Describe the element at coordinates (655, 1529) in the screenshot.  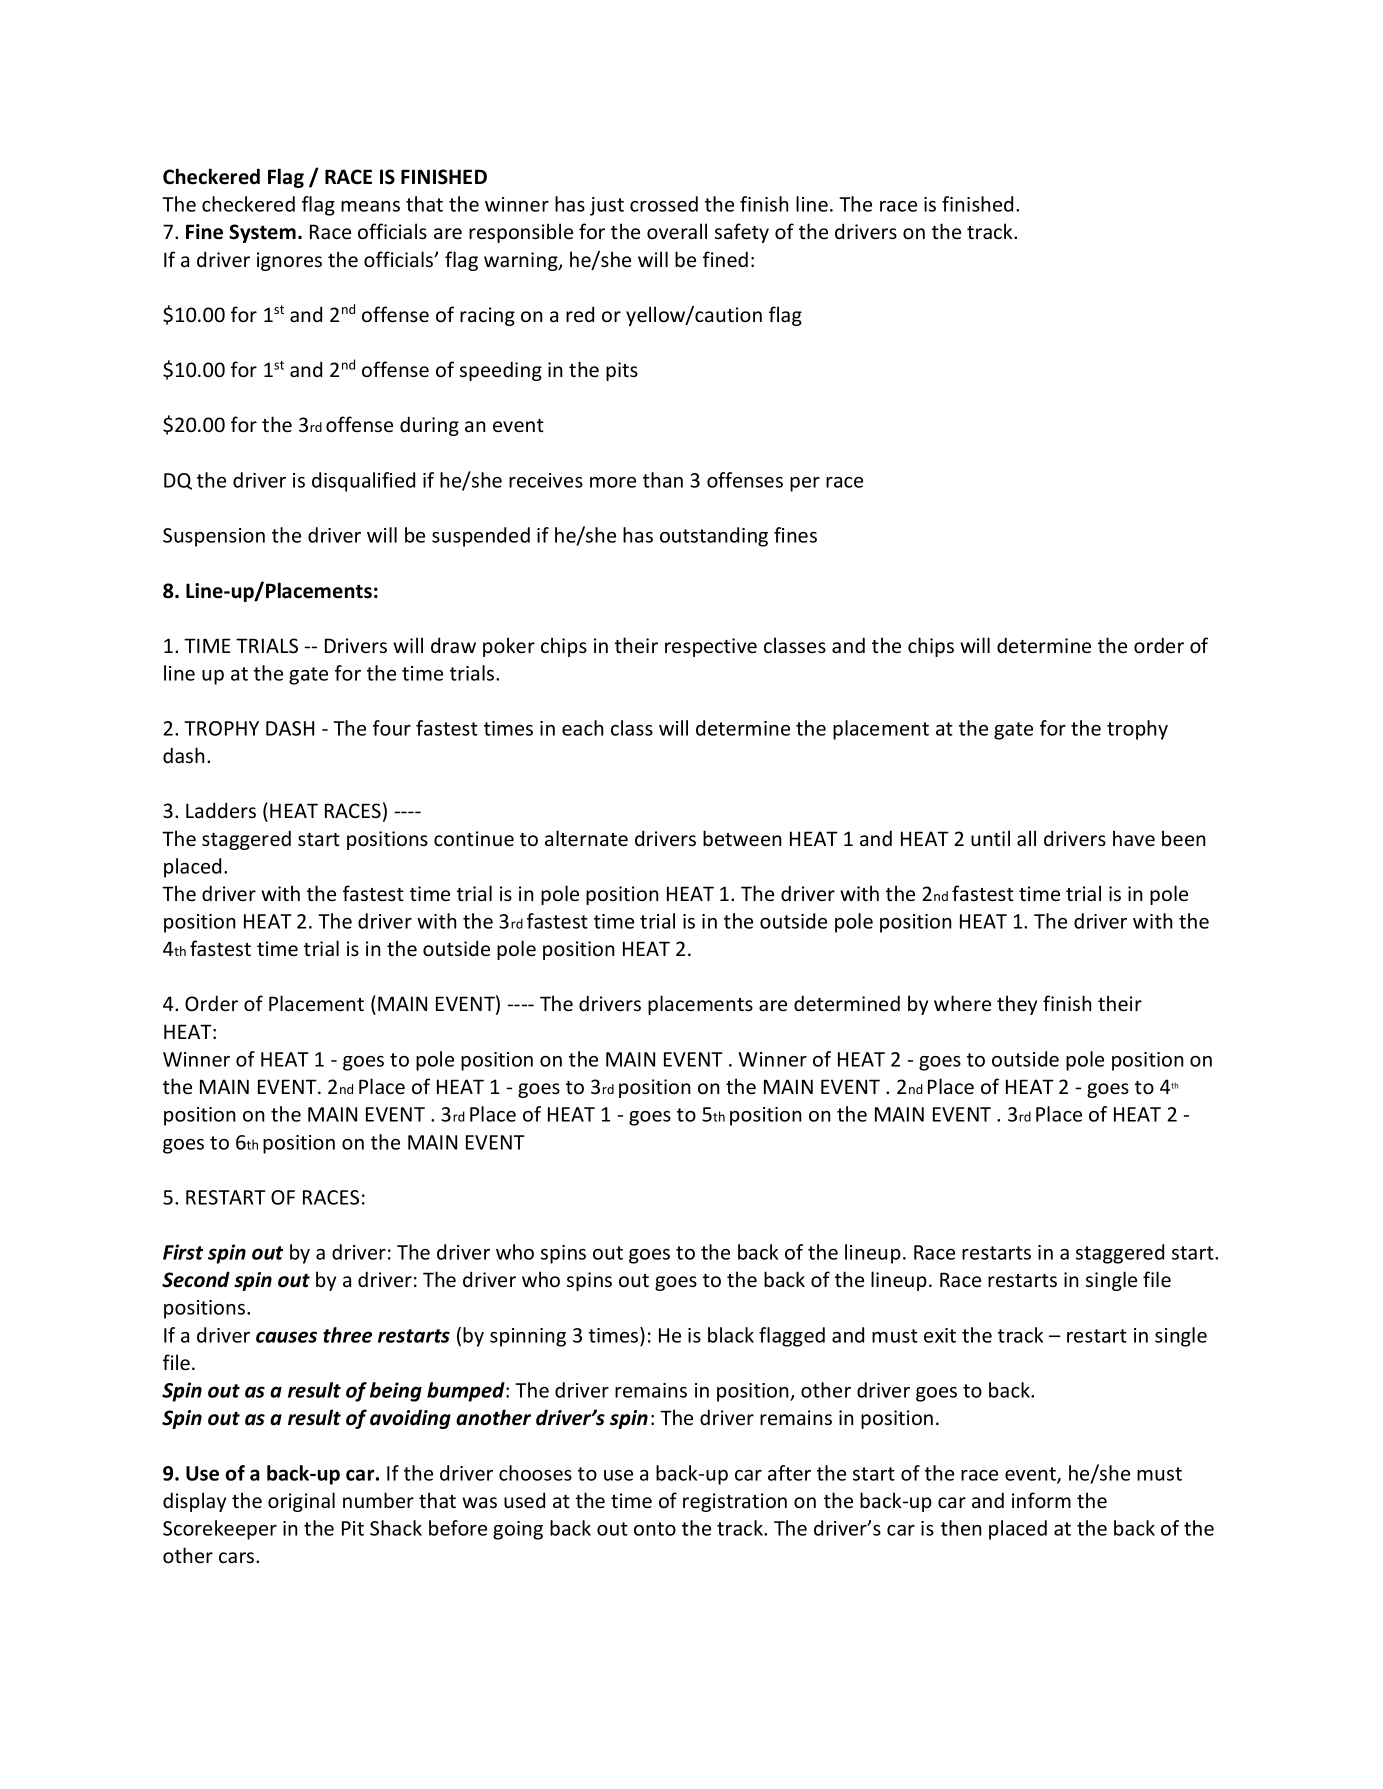
I see `onto` at that location.
